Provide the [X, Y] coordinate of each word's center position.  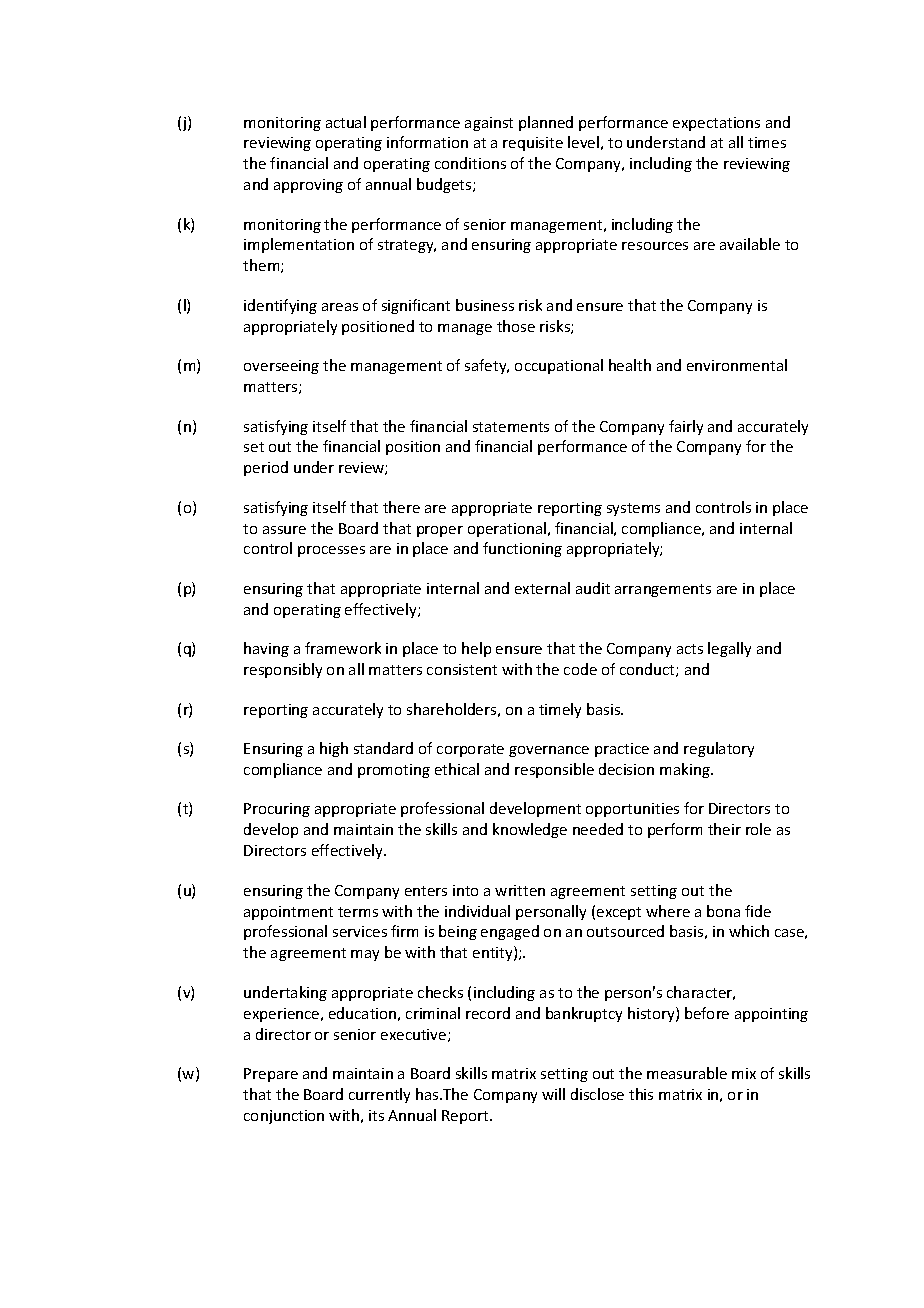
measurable [687, 1073]
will [553, 1094]
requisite [533, 144]
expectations [716, 124]
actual [346, 122]
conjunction [284, 1117]
